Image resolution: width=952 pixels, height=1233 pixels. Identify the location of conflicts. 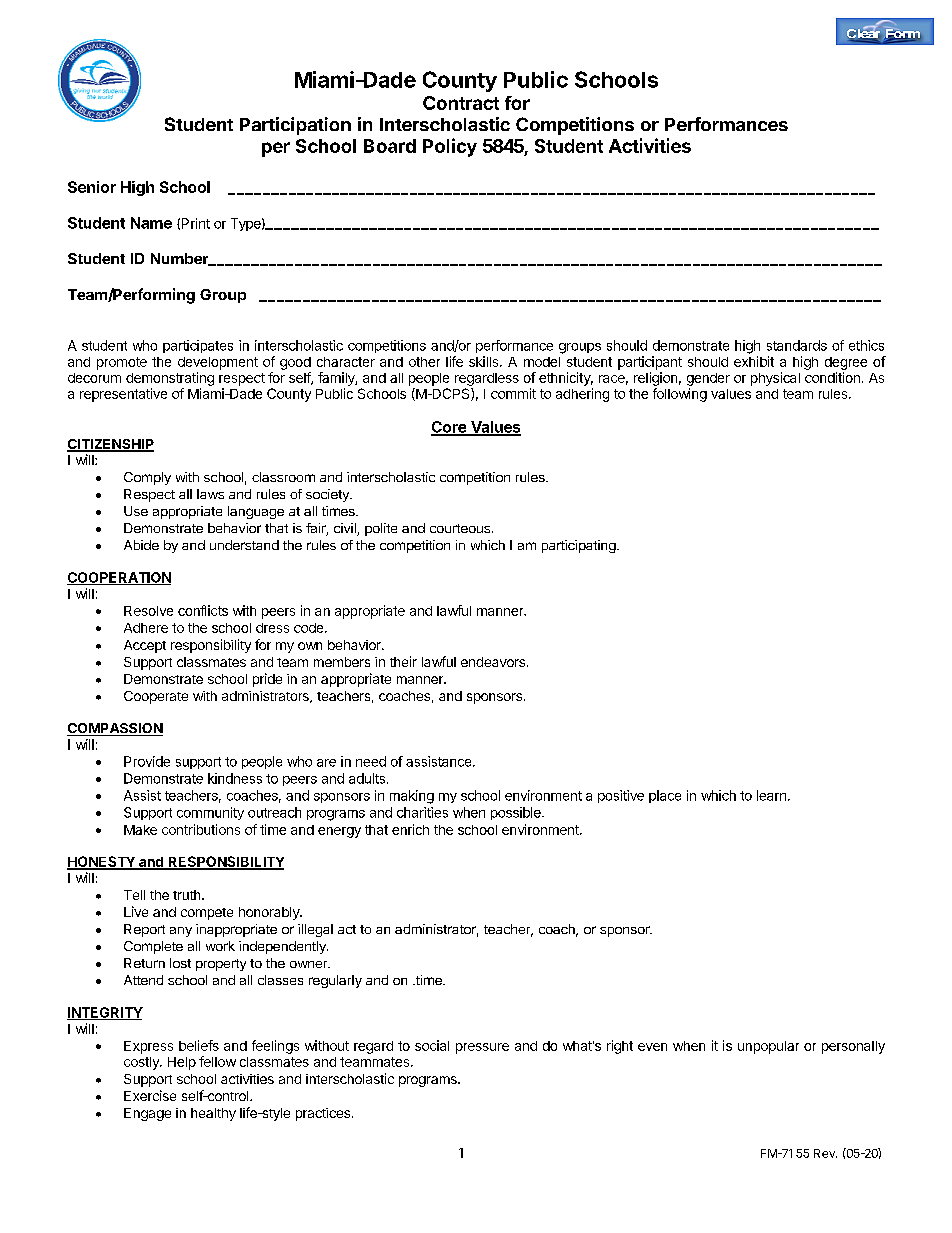
(203, 610).
